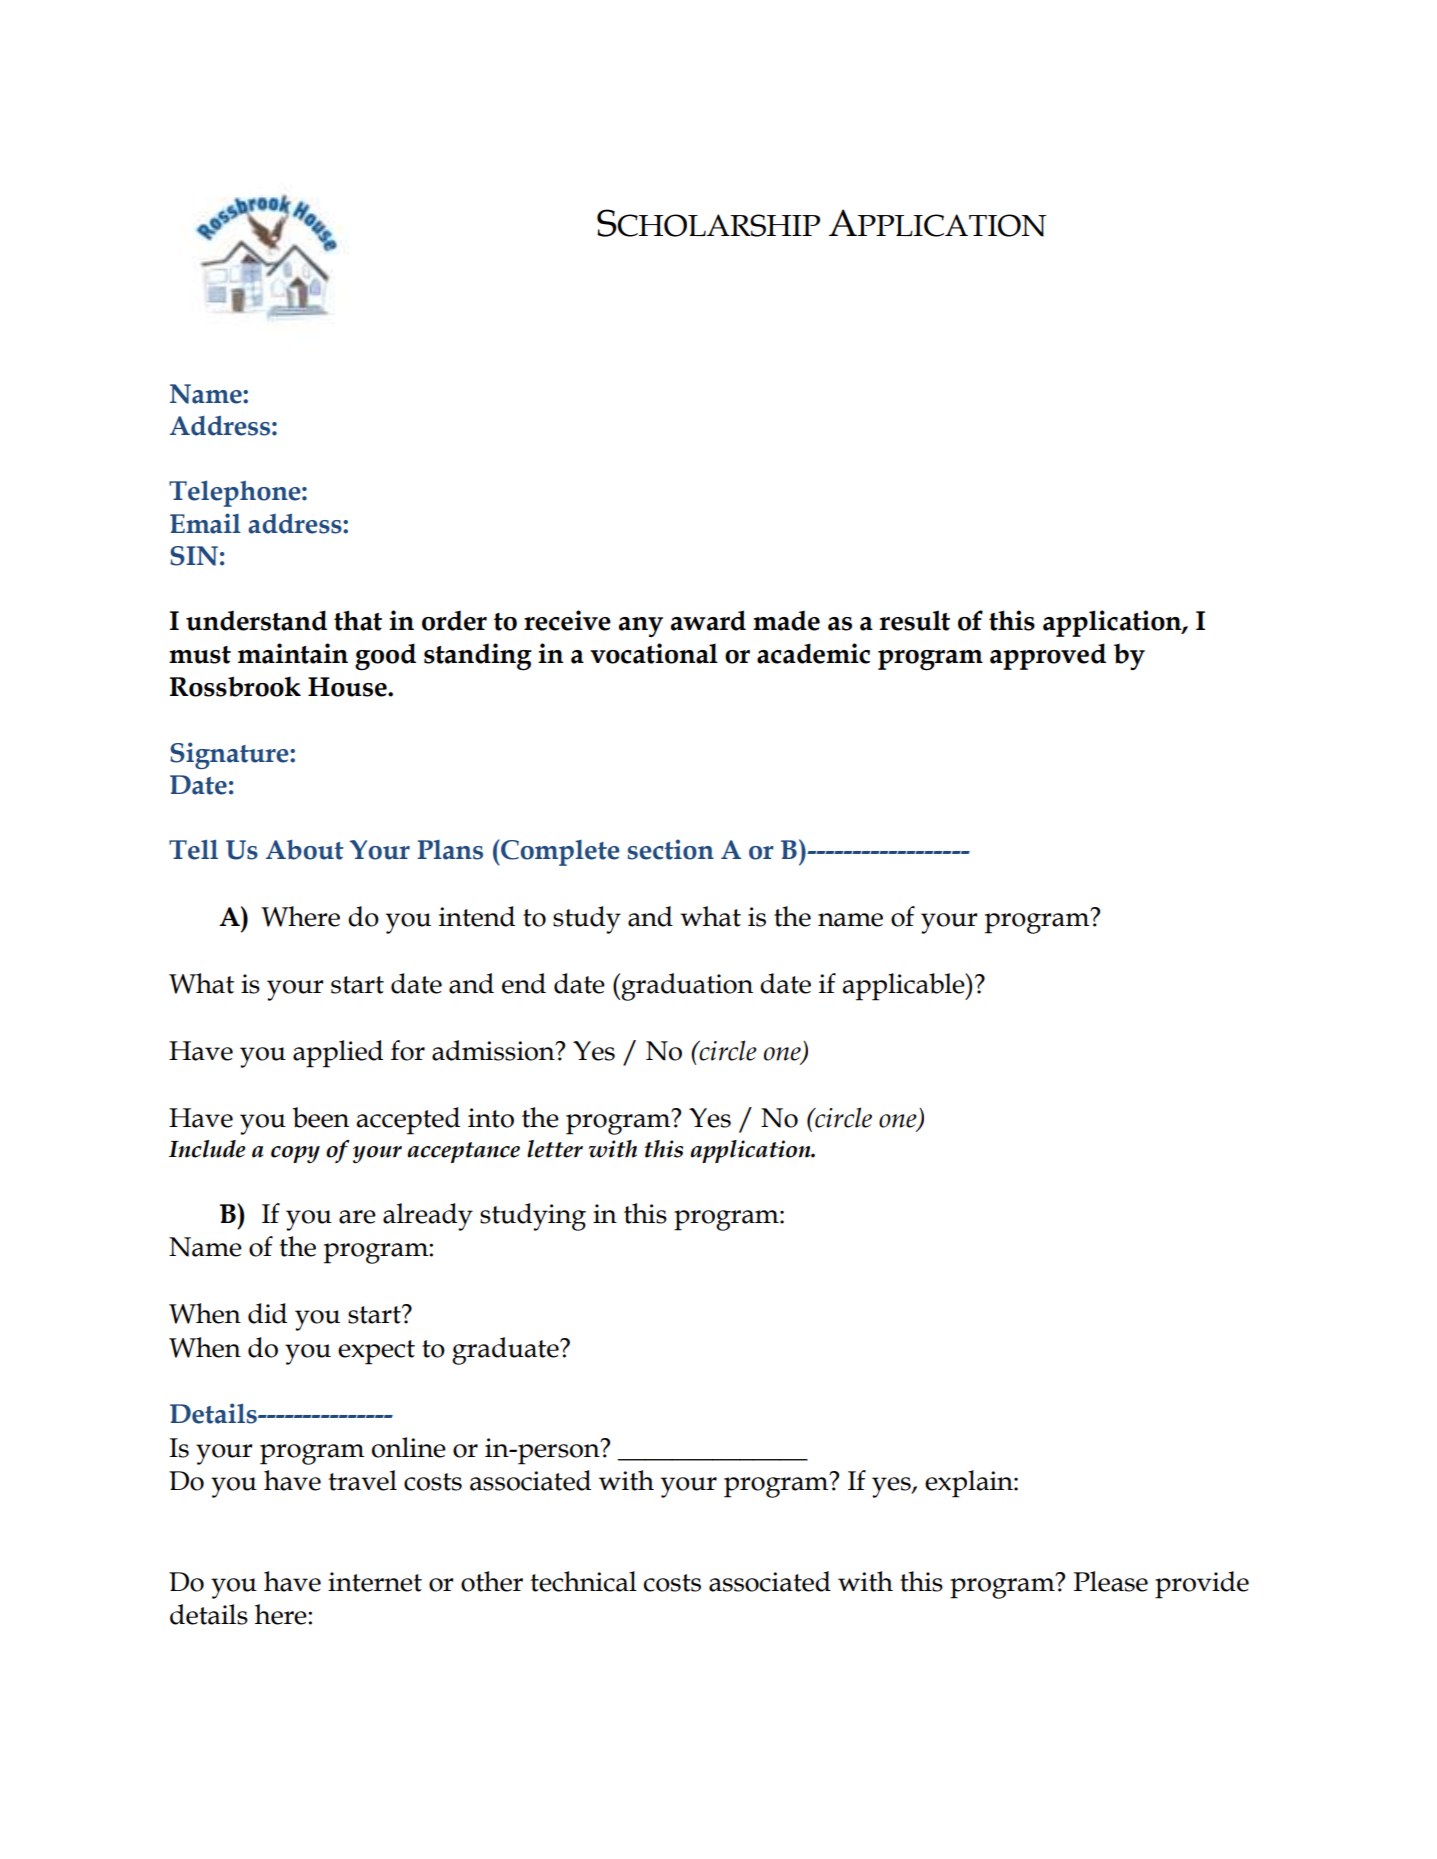  What do you see at coordinates (194, 556) in the document?
I see `SIN` at bounding box center [194, 556].
